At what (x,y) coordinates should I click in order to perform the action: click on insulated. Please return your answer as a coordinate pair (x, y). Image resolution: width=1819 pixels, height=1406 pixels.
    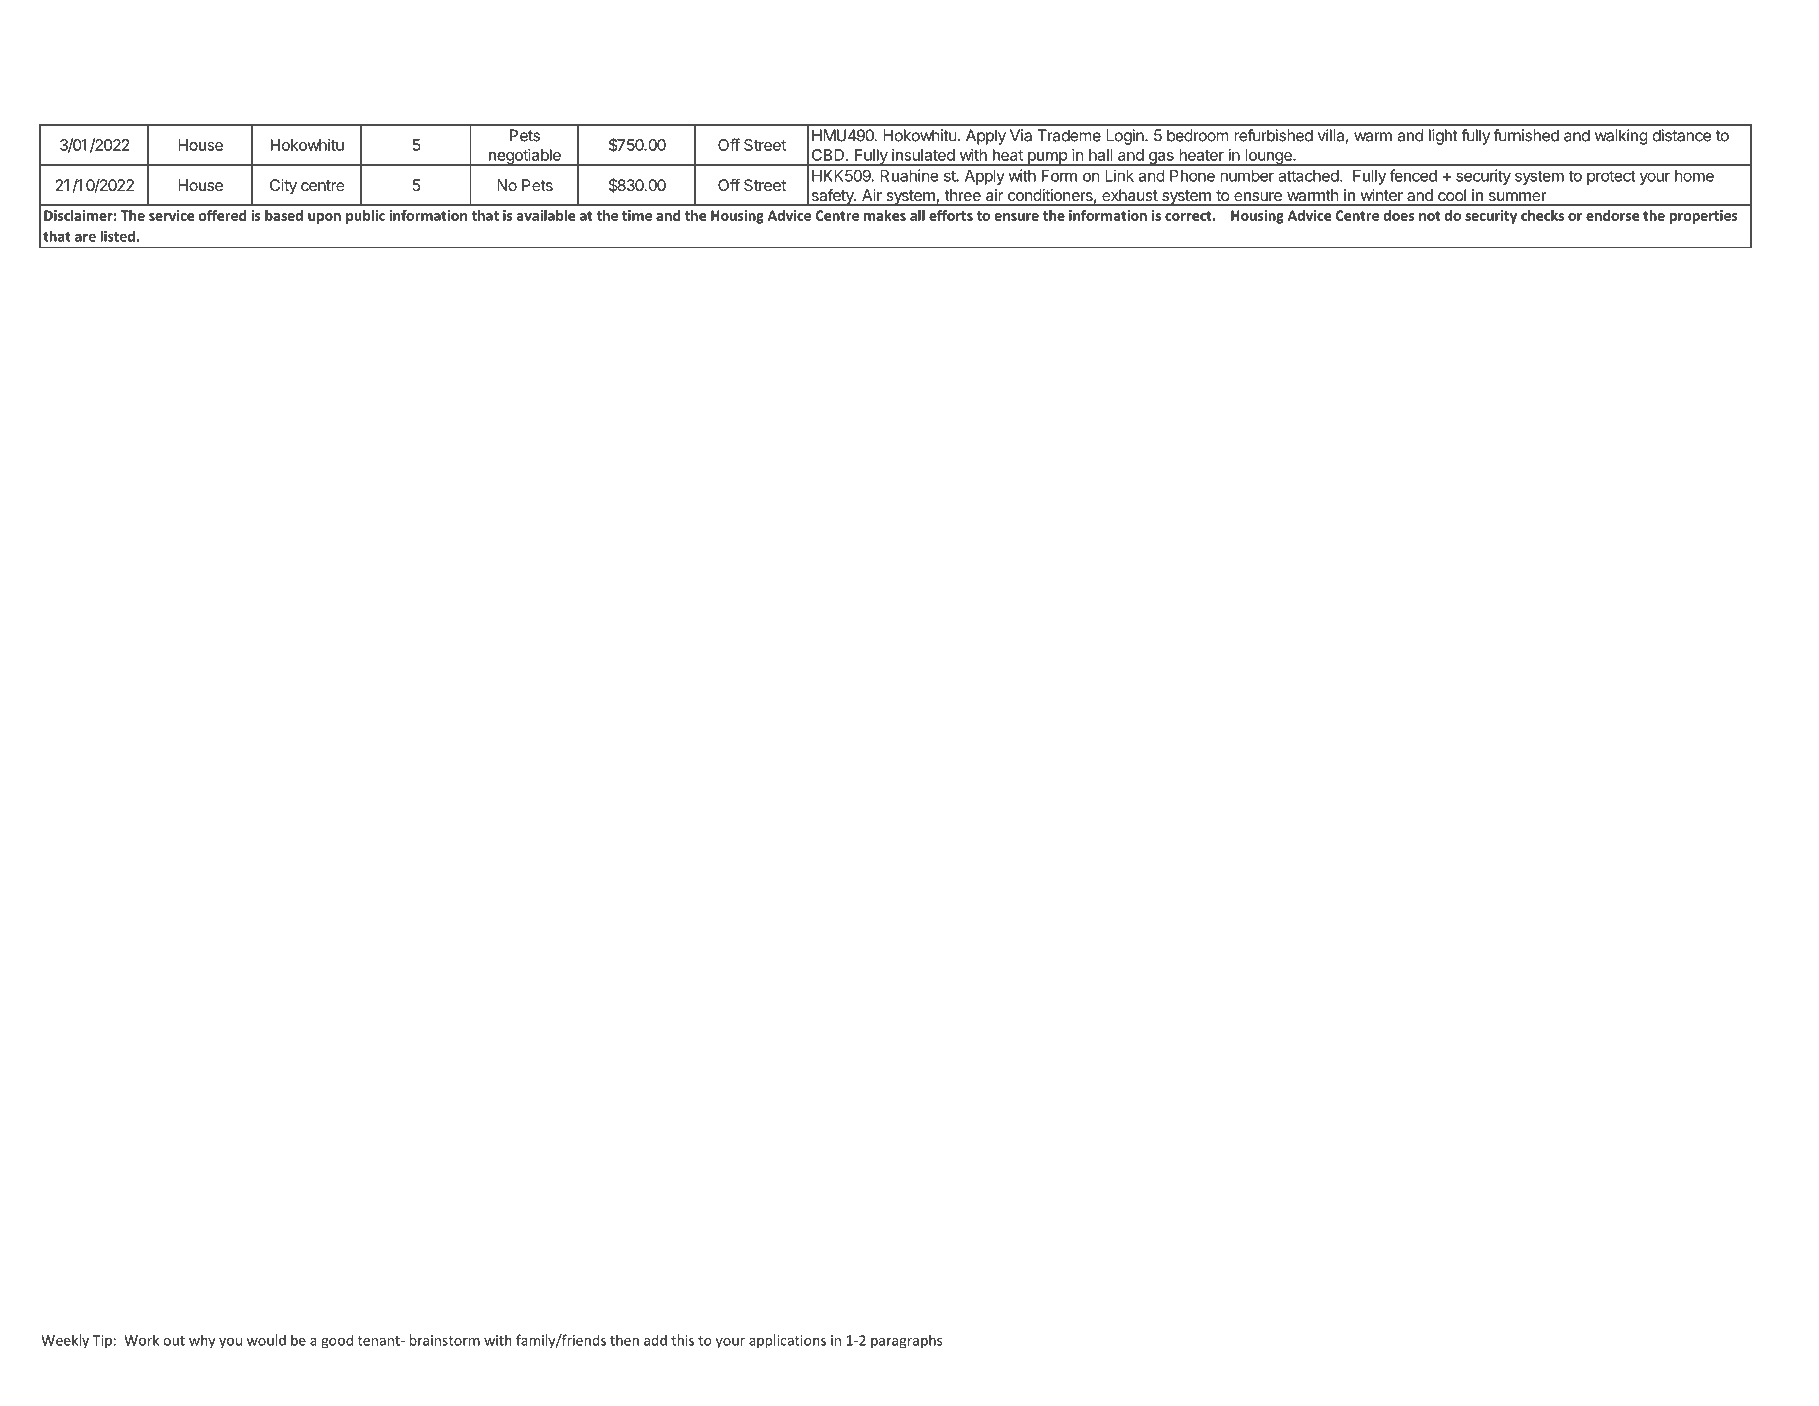
    Looking at the image, I should click on (923, 155).
